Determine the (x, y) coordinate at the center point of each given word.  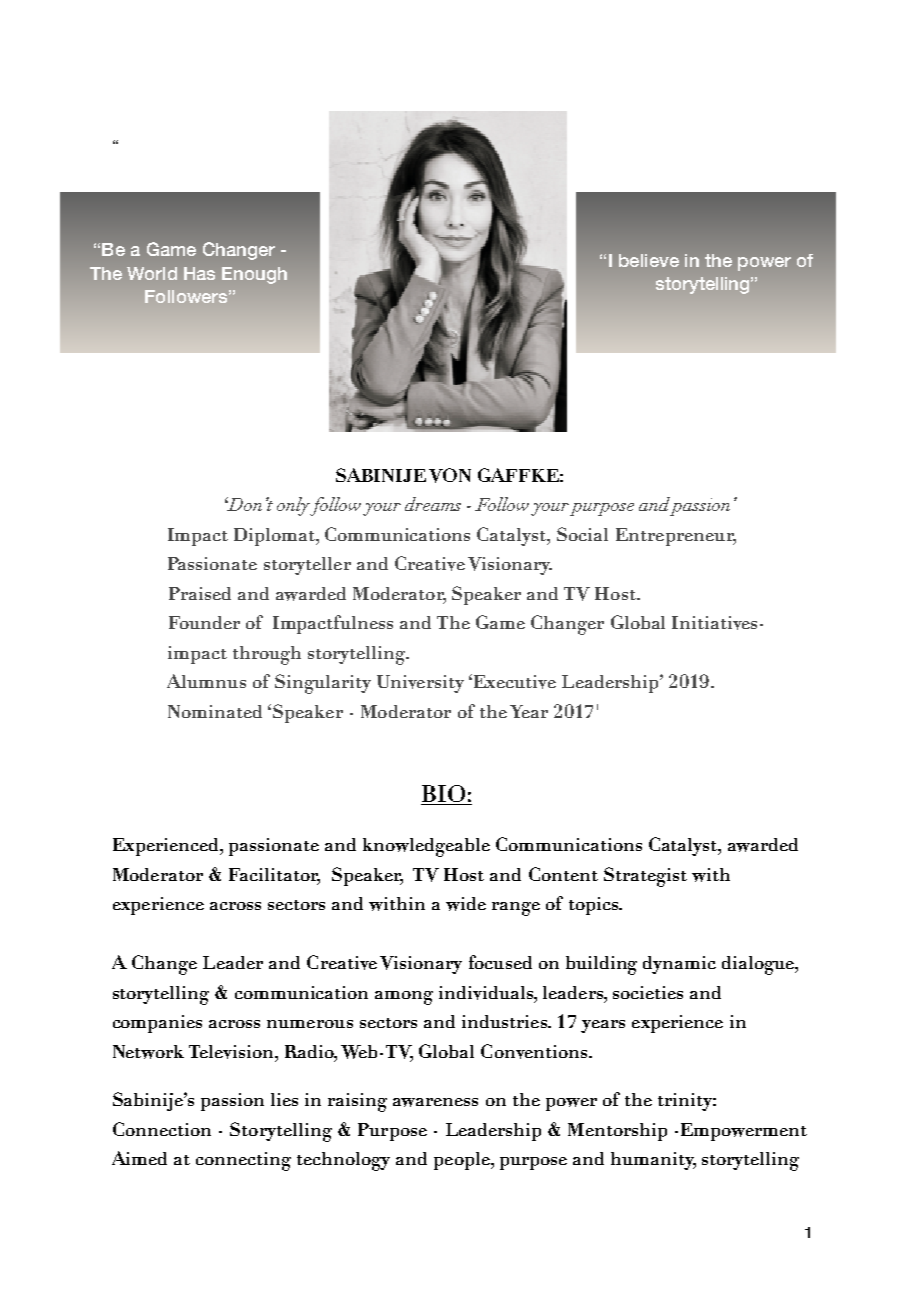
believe (649, 260)
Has (199, 273)
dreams (433, 504)
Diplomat (276, 537)
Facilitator (274, 875)
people (463, 1161)
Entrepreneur (676, 537)
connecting (243, 1161)
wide (466, 904)
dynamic (679, 965)
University (420, 684)
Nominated (215, 711)
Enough (254, 275)
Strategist (645, 877)
